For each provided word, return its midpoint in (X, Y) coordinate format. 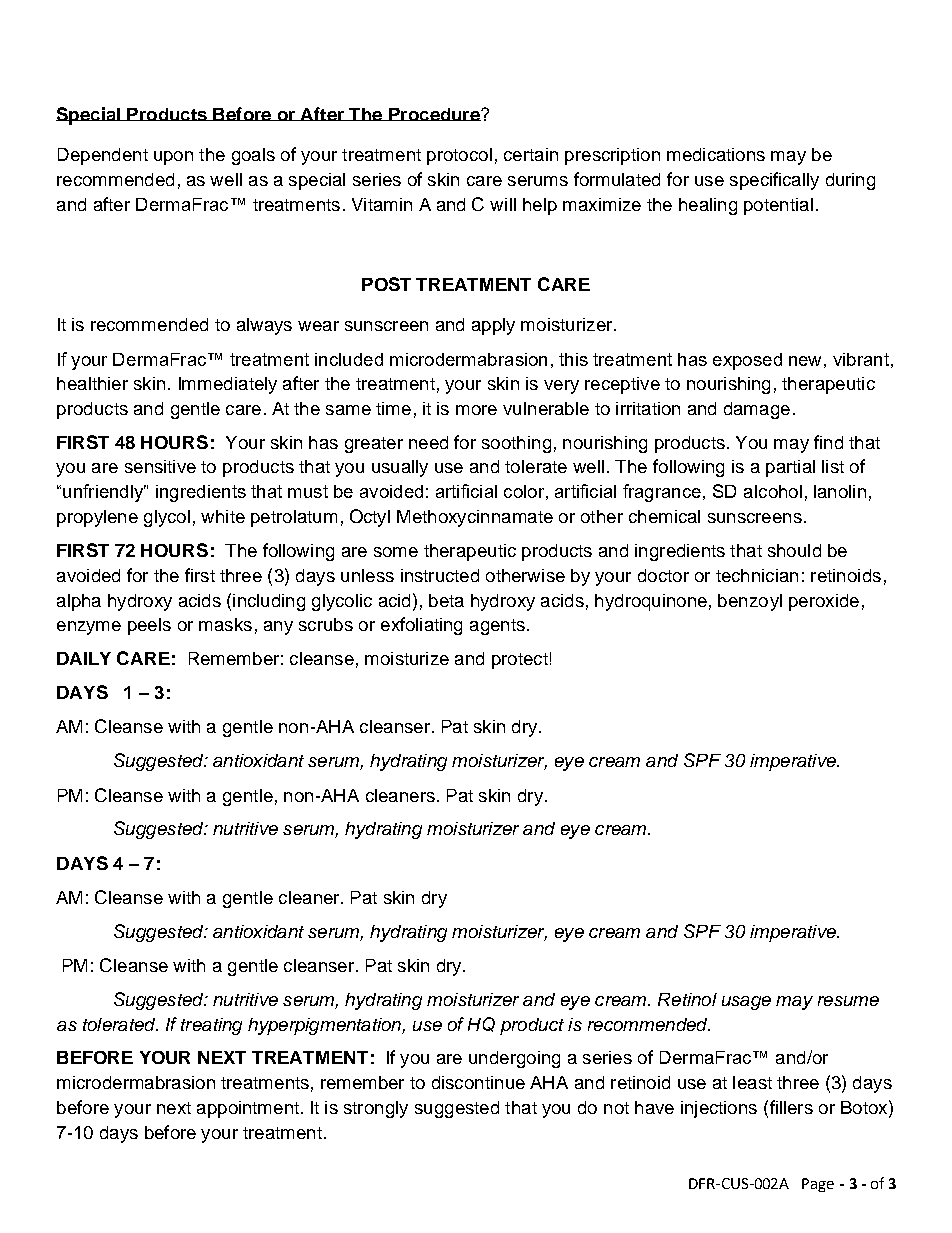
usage (746, 1003)
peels (149, 626)
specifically (774, 181)
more (476, 410)
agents (497, 627)
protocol (459, 156)
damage (757, 410)
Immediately (228, 385)
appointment (248, 1109)
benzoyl (750, 602)
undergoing (514, 1059)
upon (173, 158)
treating (211, 1026)
